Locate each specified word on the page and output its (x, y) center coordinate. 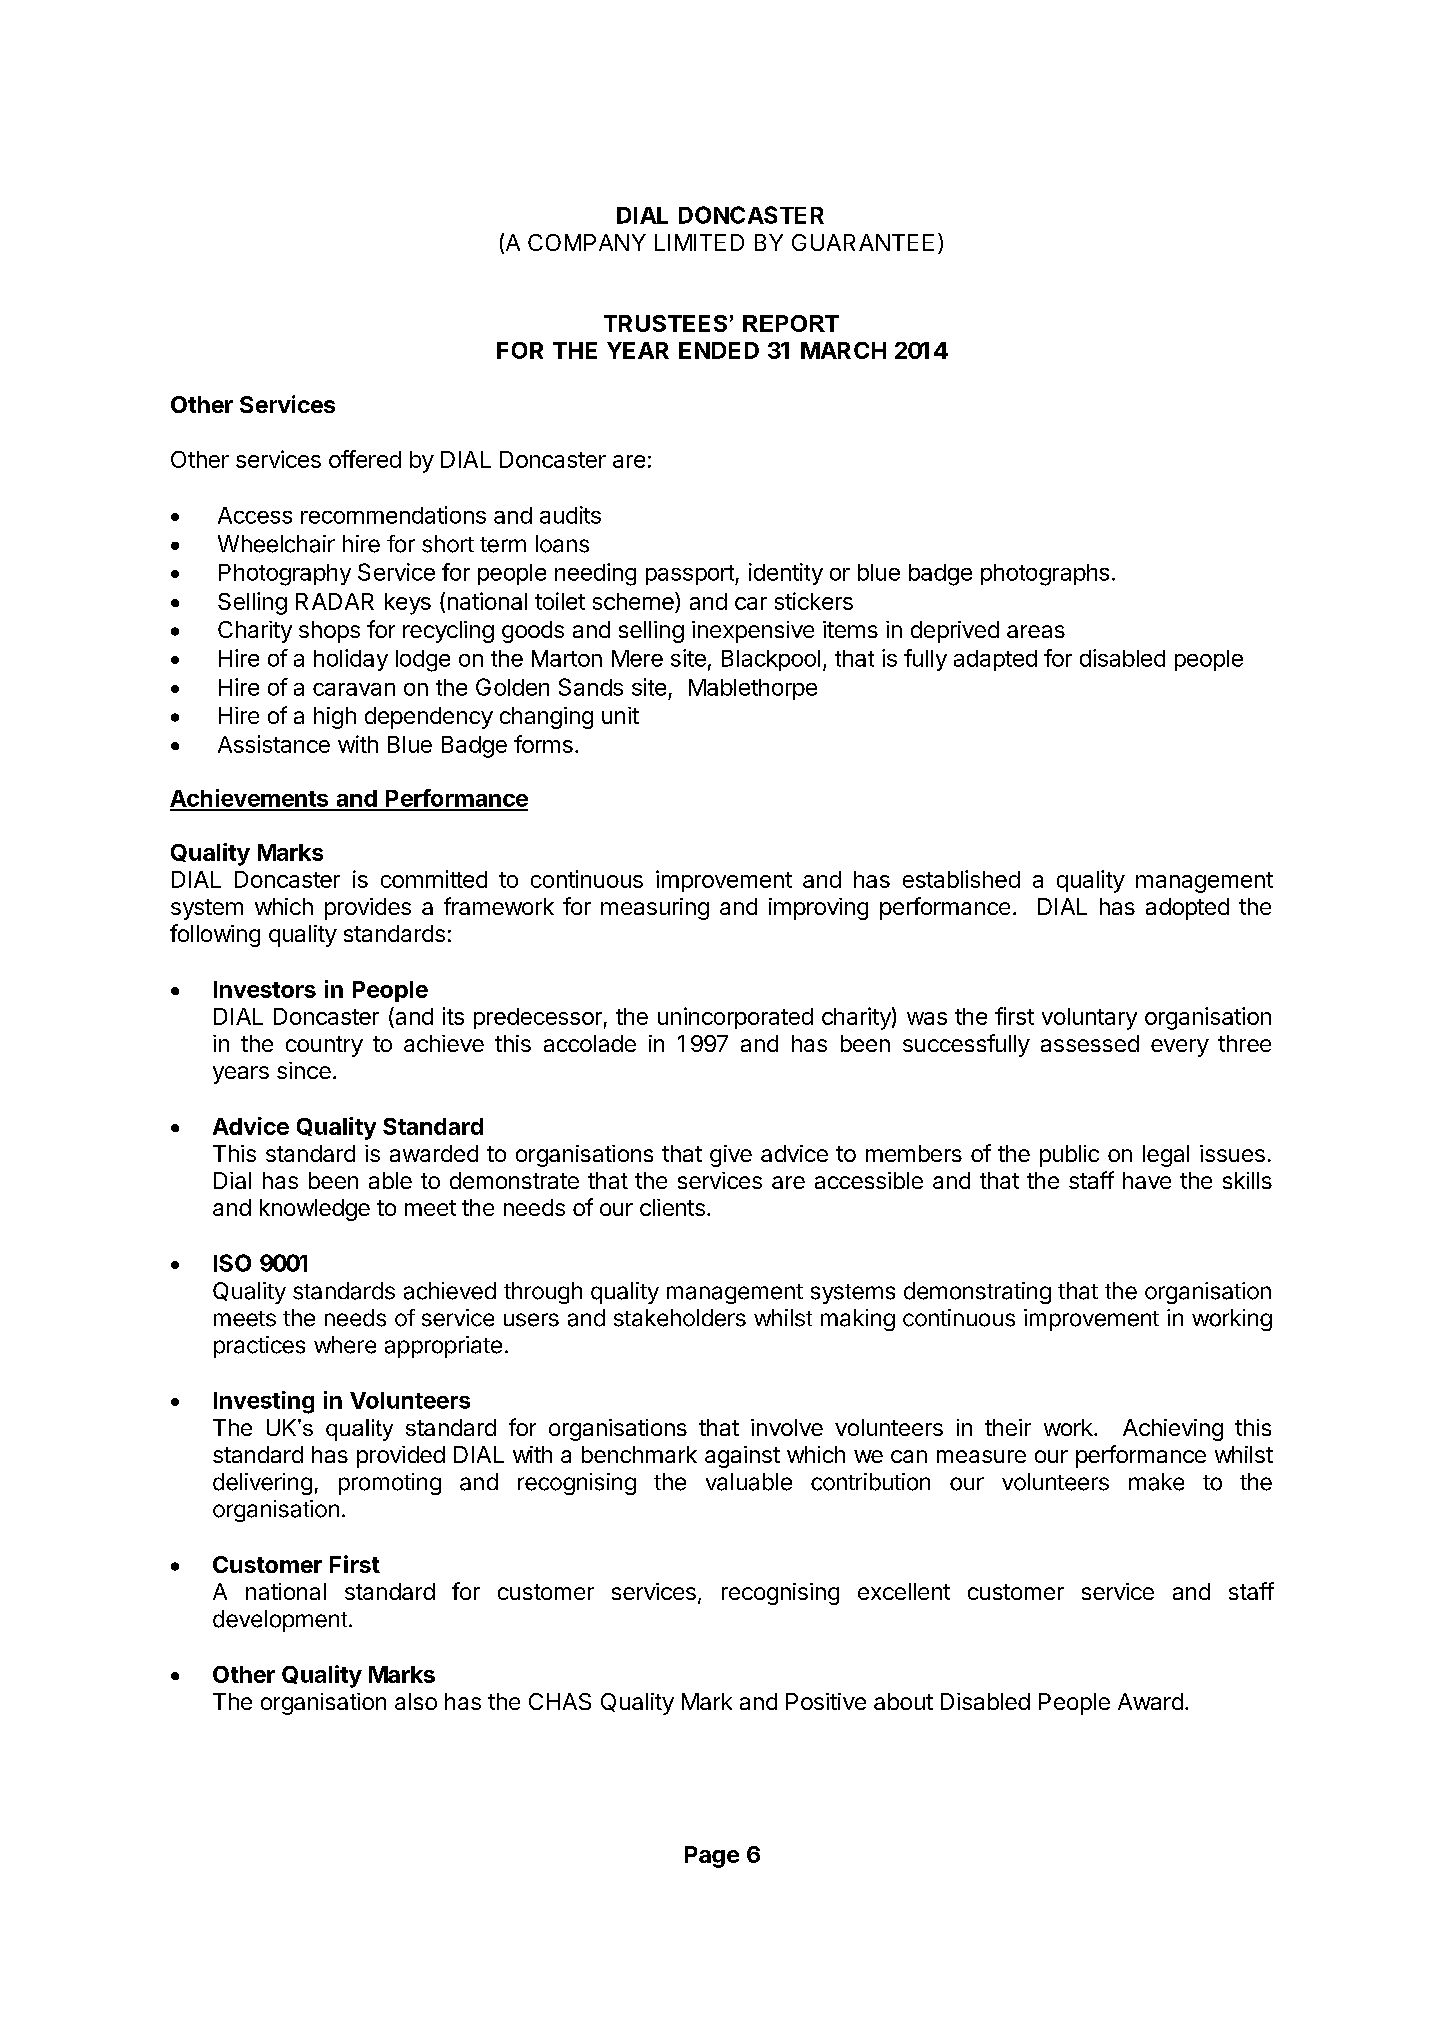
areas (1036, 631)
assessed (1090, 1043)
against (742, 1457)
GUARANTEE (863, 242)
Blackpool (771, 660)
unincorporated (735, 1018)
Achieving (1173, 1430)
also (416, 1701)
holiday (351, 660)
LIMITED (699, 242)
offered (365, 459)
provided (401, 1457)
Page (712, 1857)
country (324, 1046)
